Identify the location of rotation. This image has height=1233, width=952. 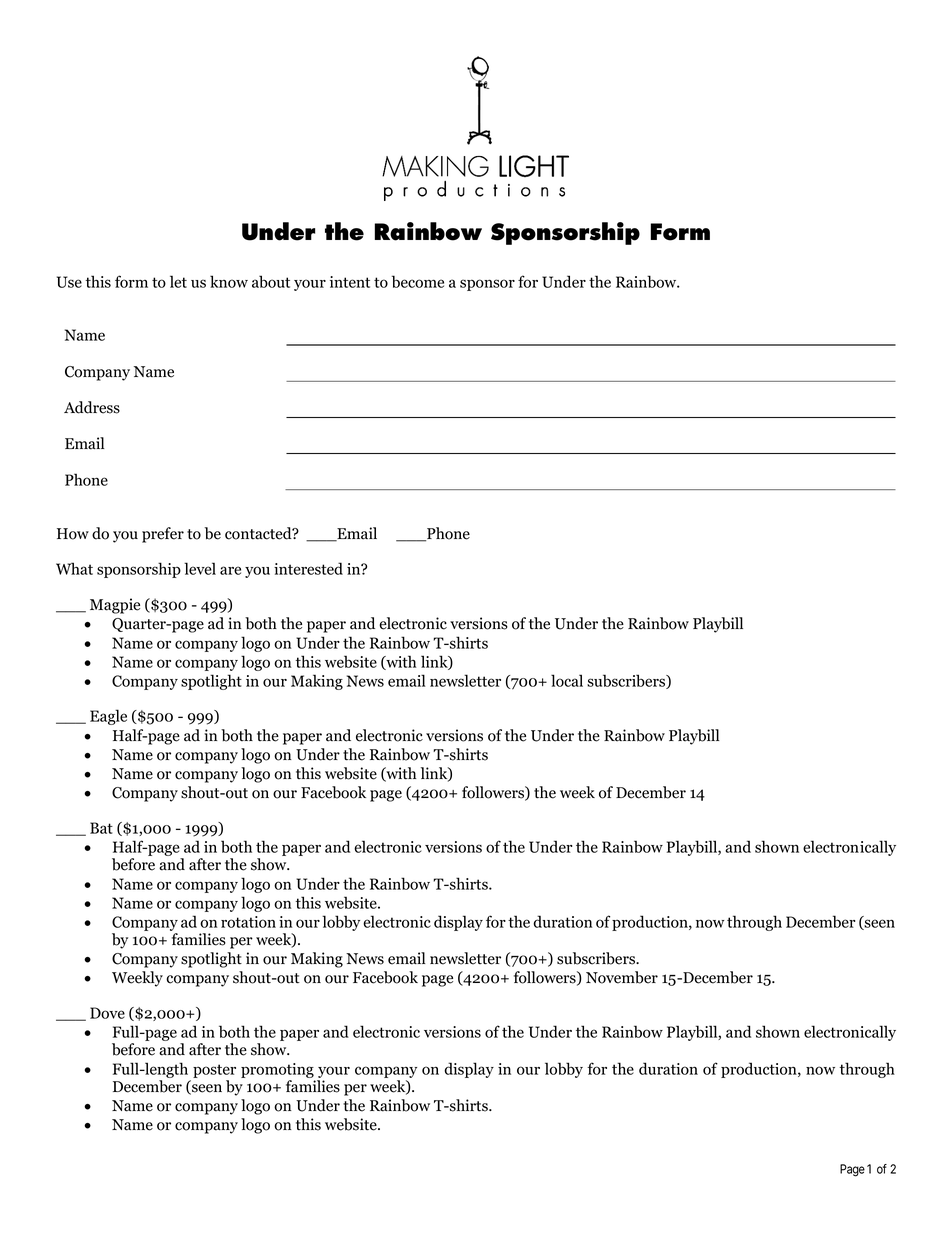
(248, 922).
